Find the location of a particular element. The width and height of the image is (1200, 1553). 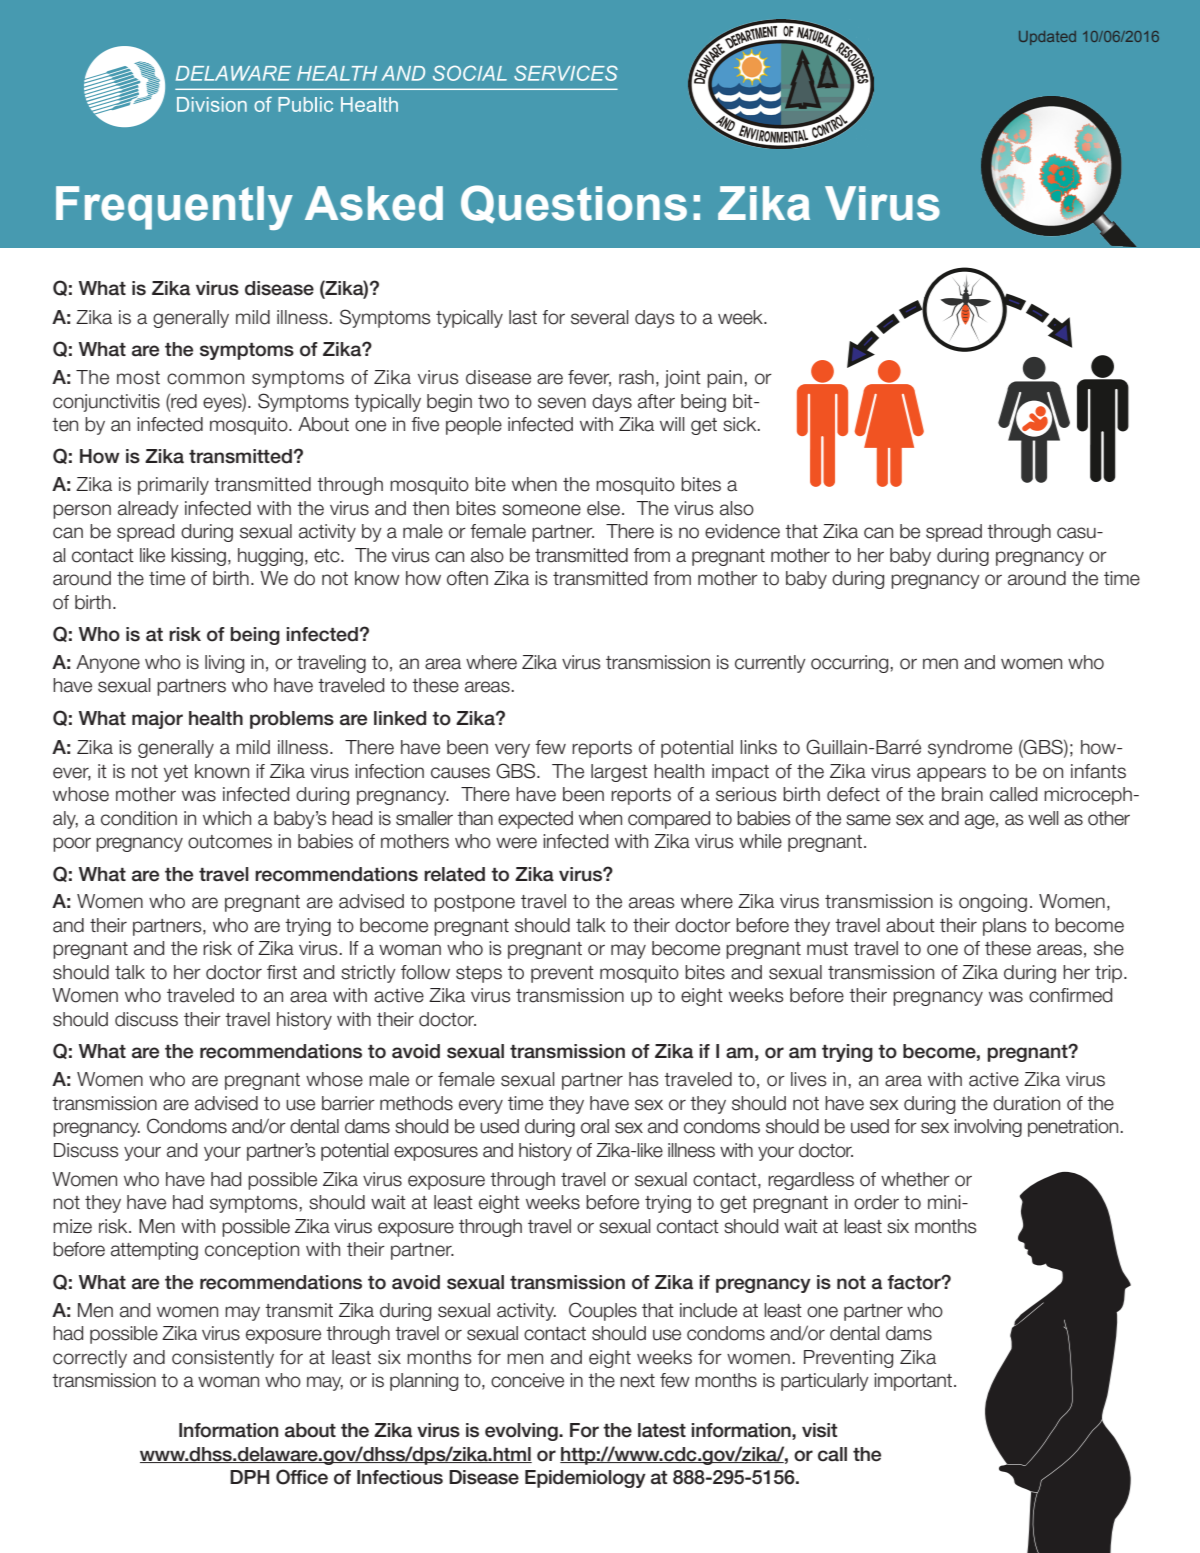

syndrome is located at coordinates (970, 749).
